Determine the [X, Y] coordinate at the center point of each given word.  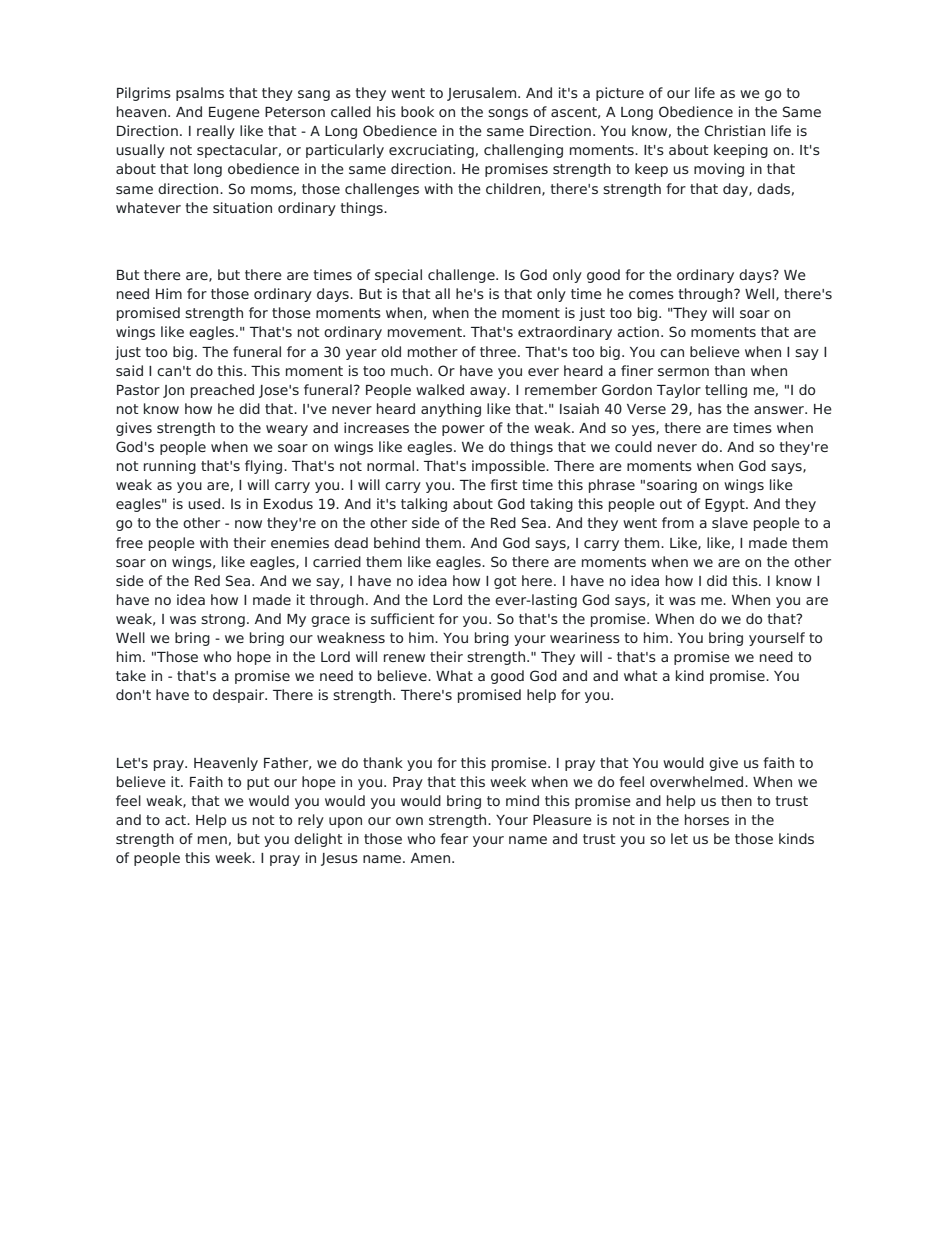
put [258, 783]
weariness [585, 637]
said [129, 370]
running [170, 467]
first [504, 484]
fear [454, 838]
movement [426, 332]
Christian [734, 130]
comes [651, 295]
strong [223, 620]
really [216, 132]
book [417, 111]
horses [707, 819]
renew [404, 658]
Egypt [726, 505]
